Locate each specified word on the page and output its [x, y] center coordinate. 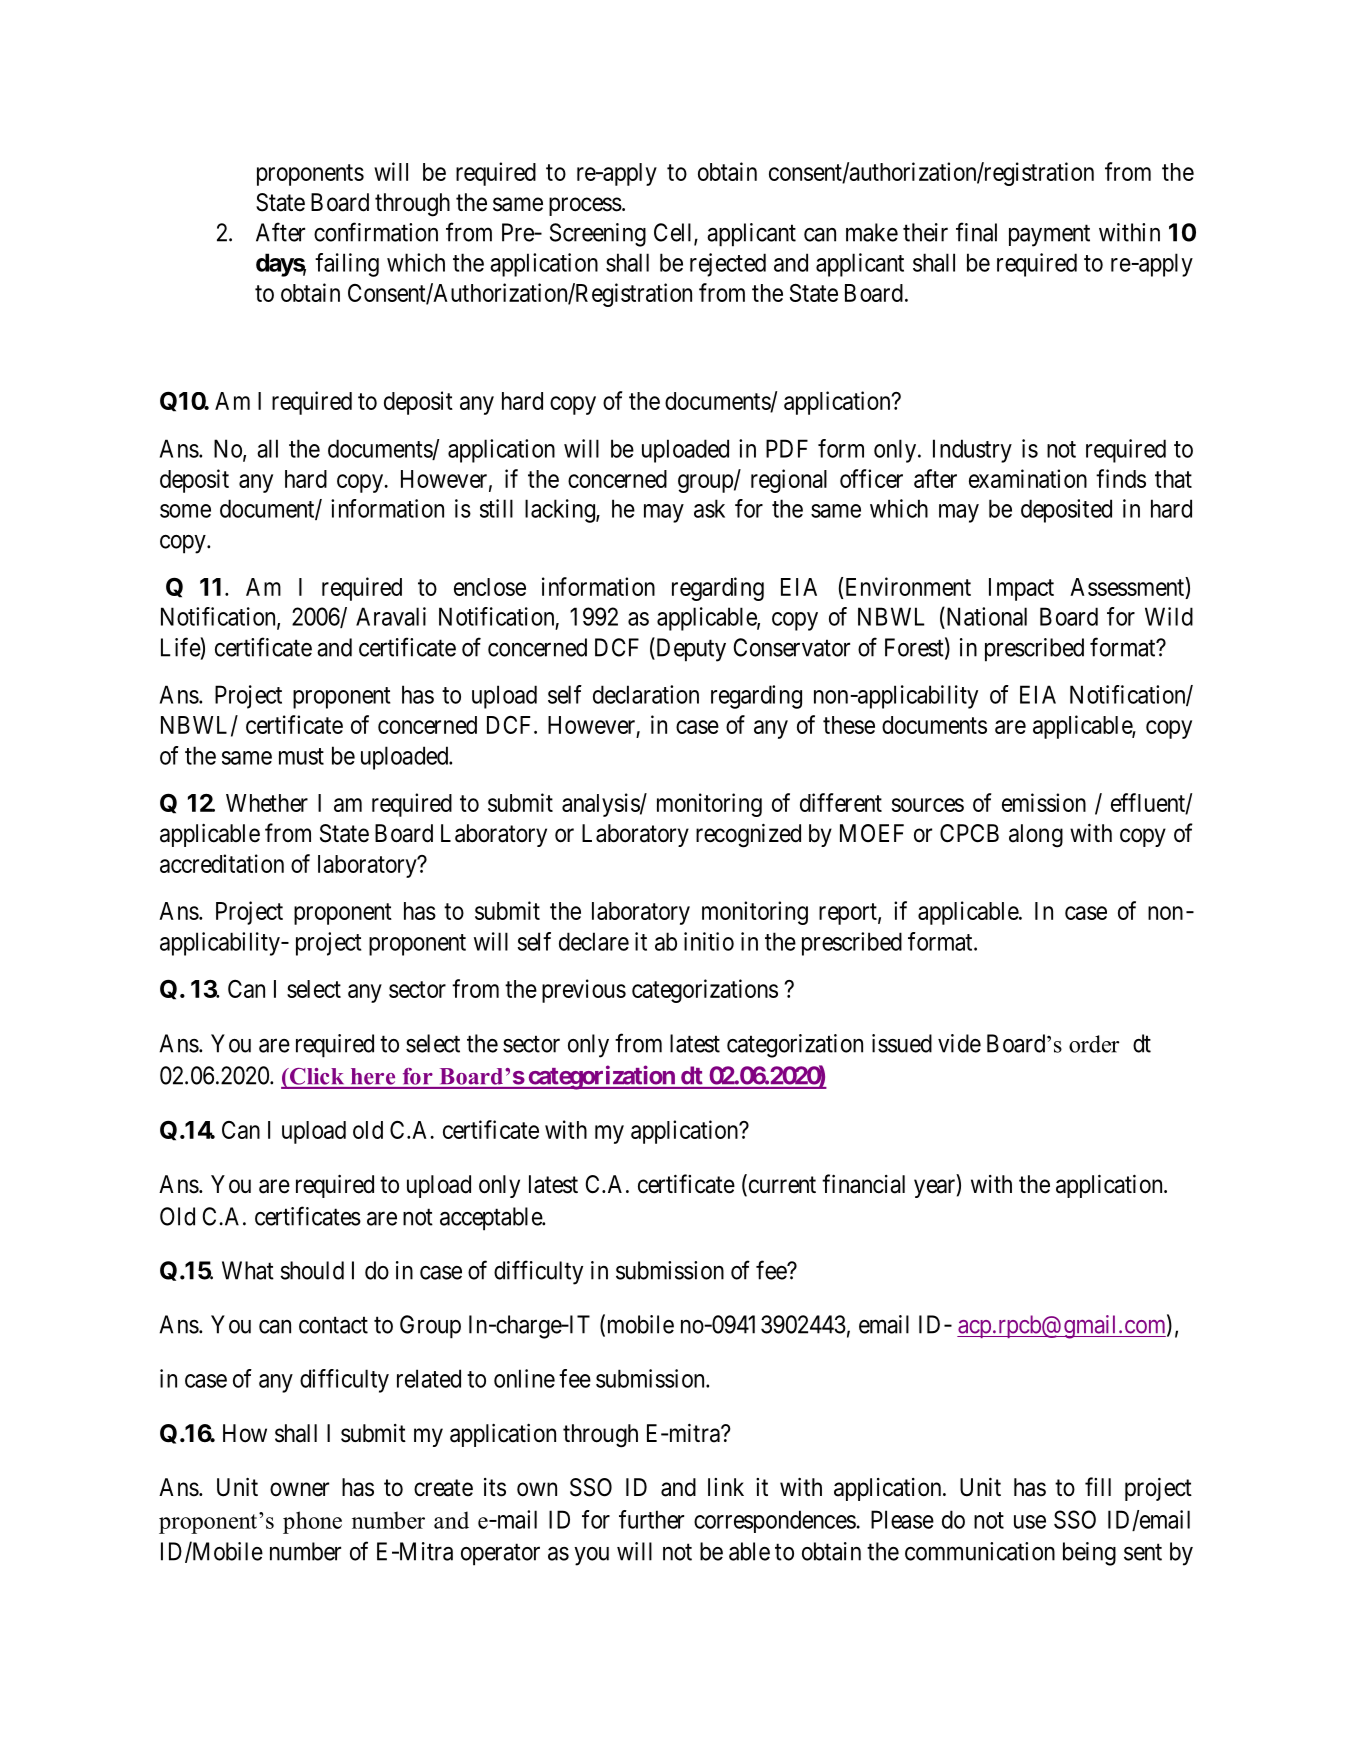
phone [312, 1522]
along [1036, 836]
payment [1049, 236]
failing [347, 265]
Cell [674, 233]
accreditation [222, 863]
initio [709, 941]
